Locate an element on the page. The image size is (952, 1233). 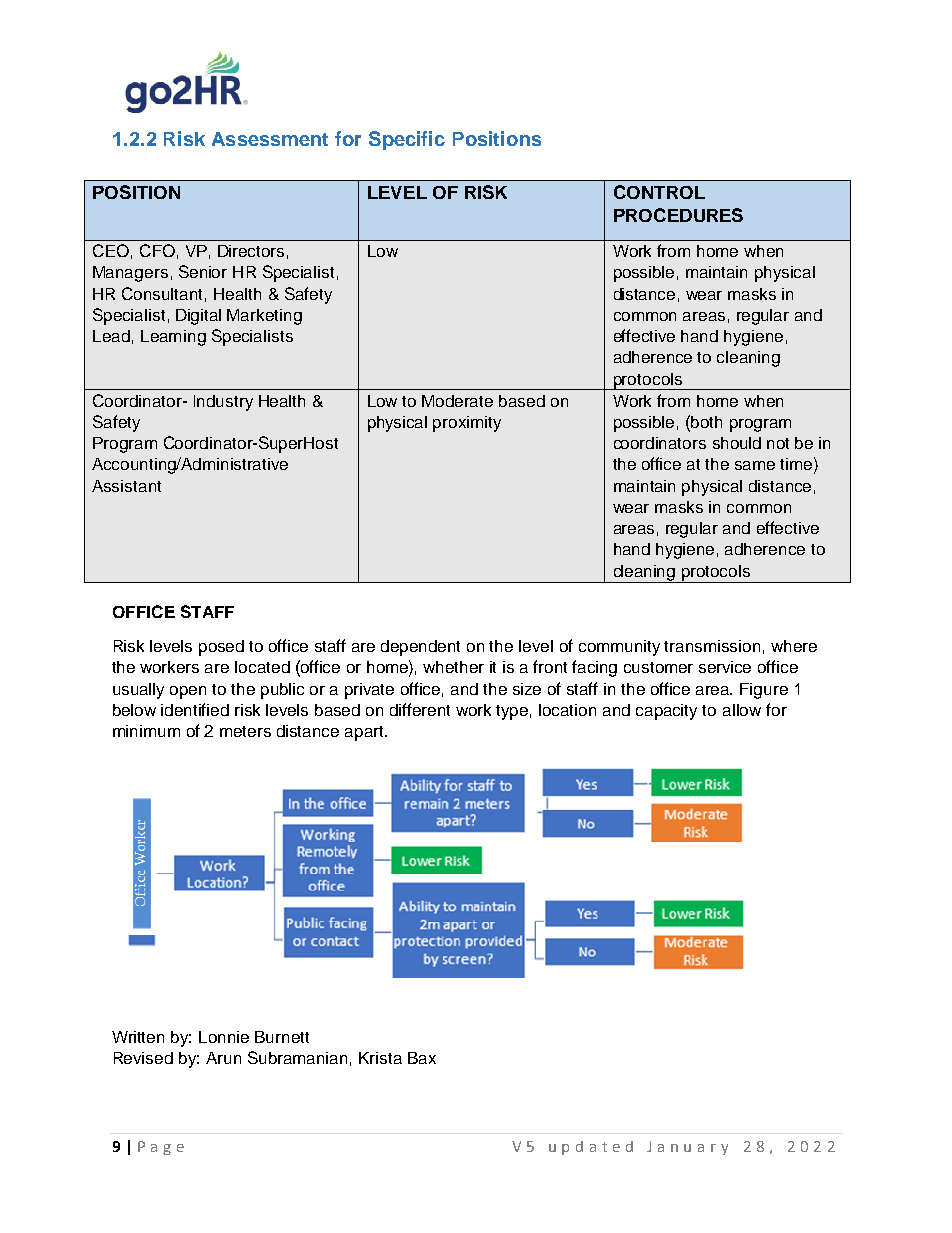
Specific is located at coordinates (407, 140).
